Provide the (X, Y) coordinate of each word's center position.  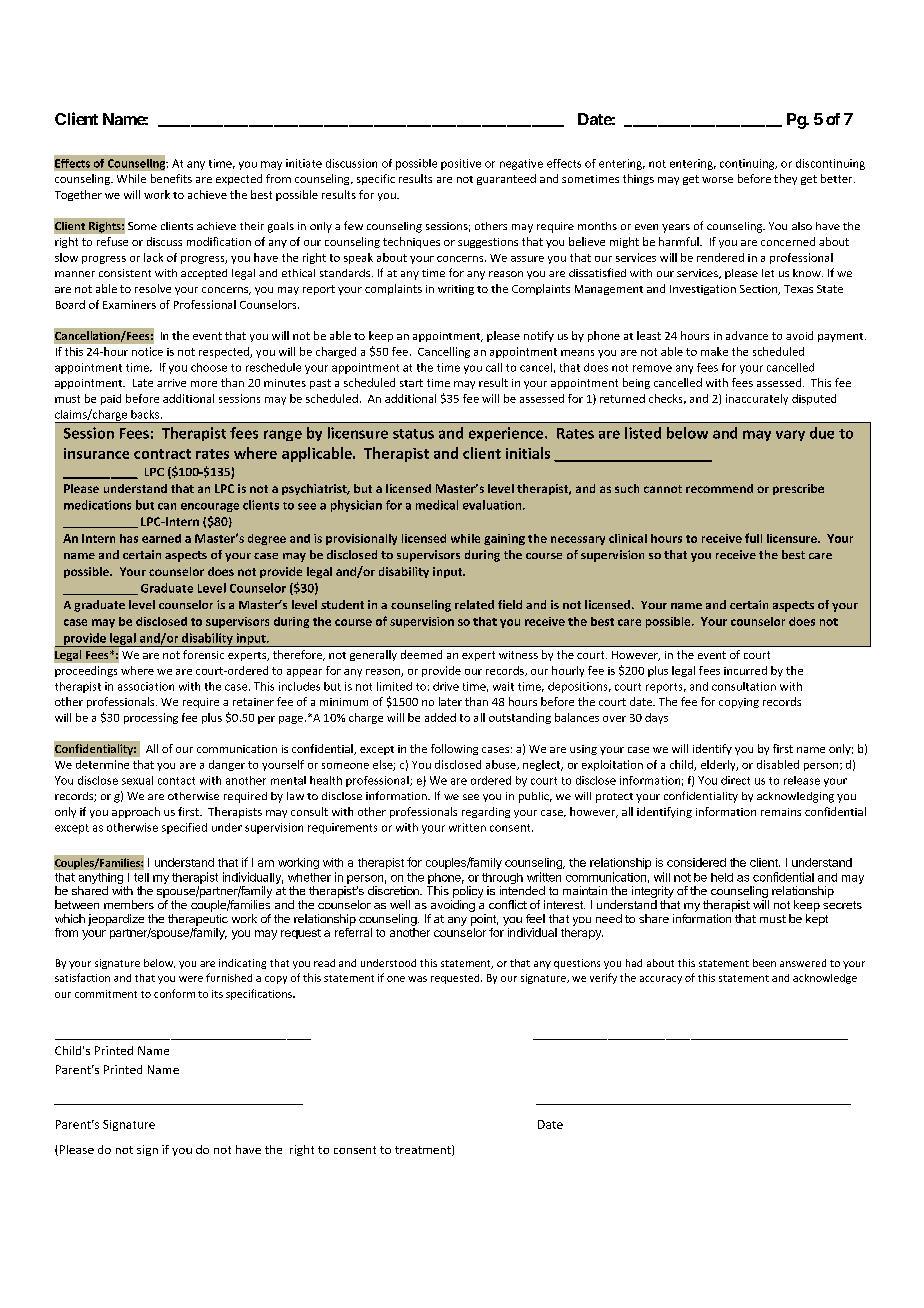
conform (174, 993)
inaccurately (757, 399)
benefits (171, 178)
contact (176, 781)
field (510, 604)
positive (461, 164)
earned (161, 538)
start (411, 383)
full (753, 538)
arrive (171, 383)
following (454, 749)
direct (735, 780)
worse (717, 180)
